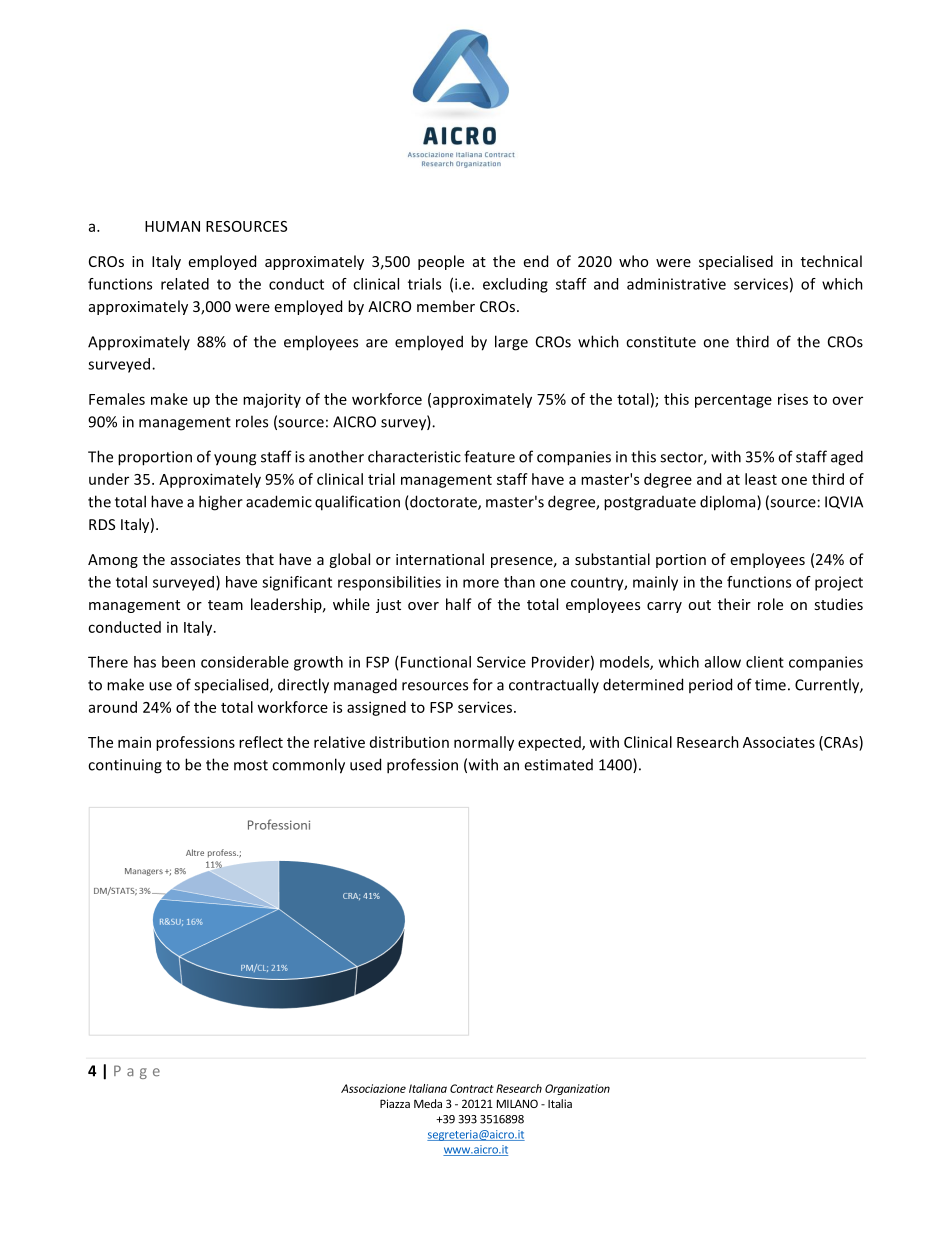  Describe the element at coordinates (765, 662) in the document. I see `client` at that location.
